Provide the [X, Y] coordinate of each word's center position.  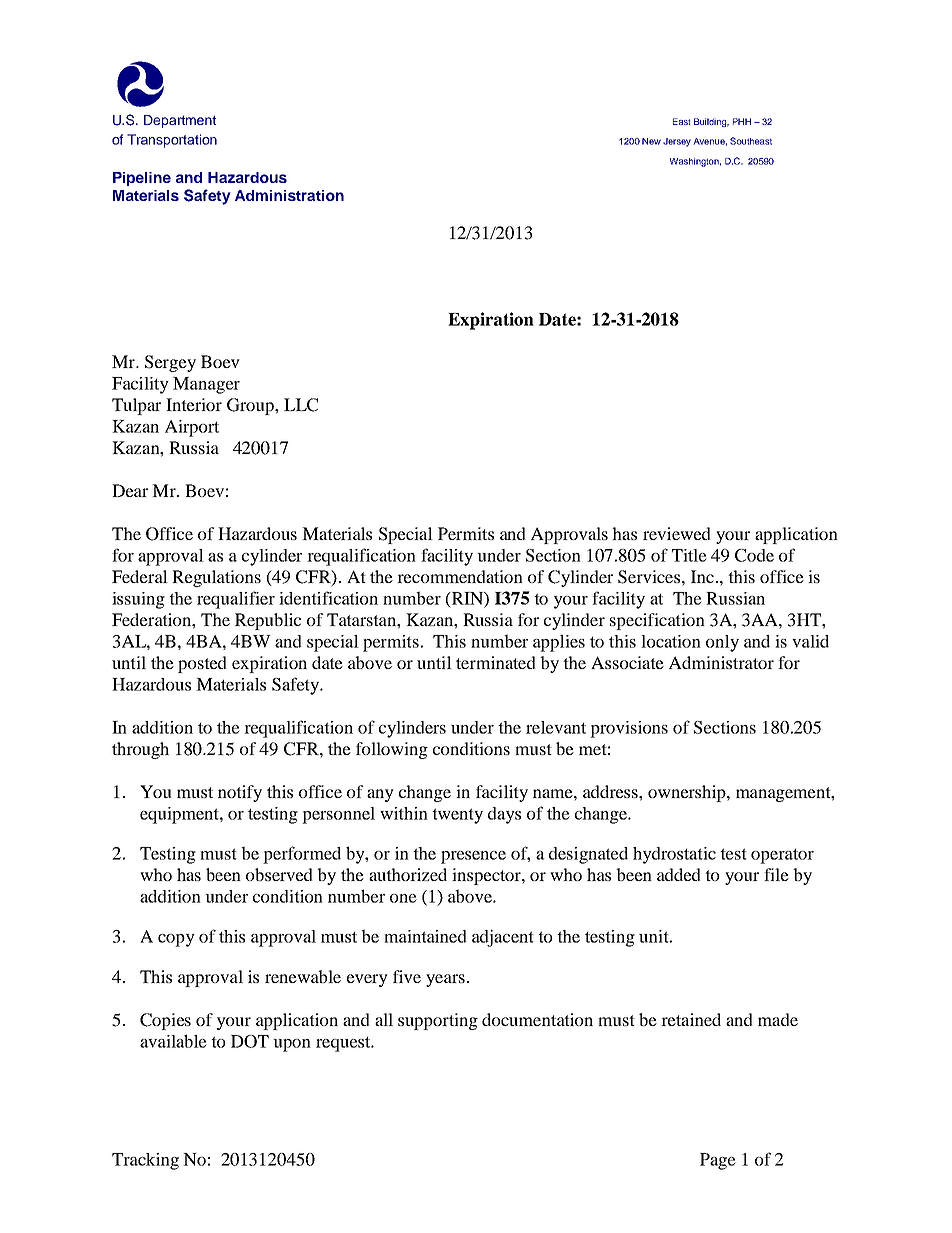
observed [279, 874]
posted [202, 664]
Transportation [172, 141]
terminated [496, 662]
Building [711, 122]
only [722, 643]
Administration [289, 195]
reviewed [677, 533]
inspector [487, 876]
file [776, 874]
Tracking [145, 1161]
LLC [301, 405]
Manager [206, 385]
